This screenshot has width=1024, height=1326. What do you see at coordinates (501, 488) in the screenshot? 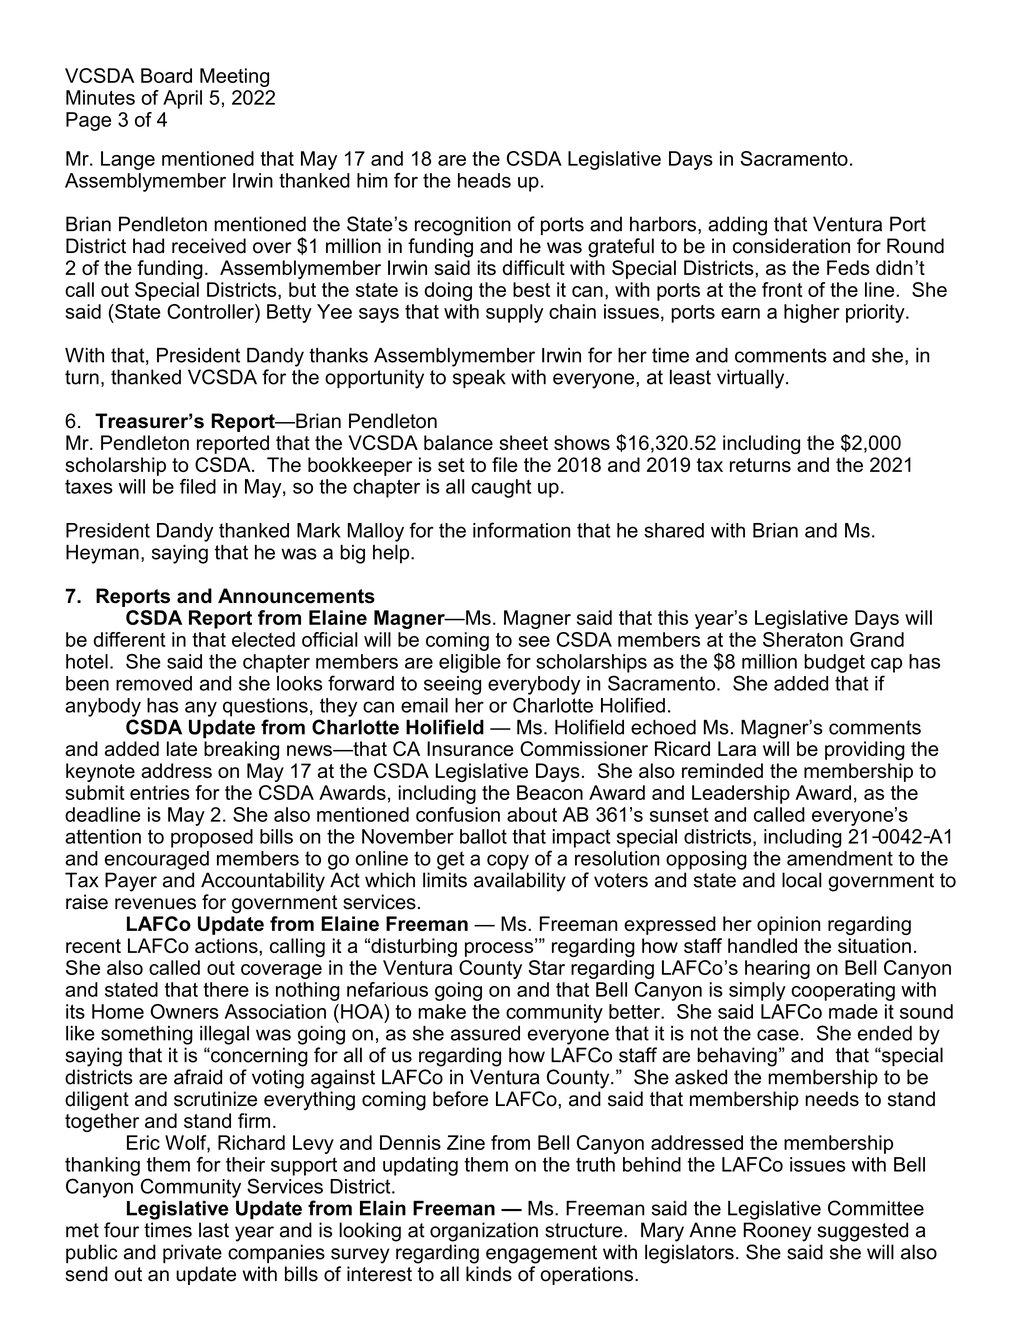
I see `caught` at bounding box center [501, 488].
